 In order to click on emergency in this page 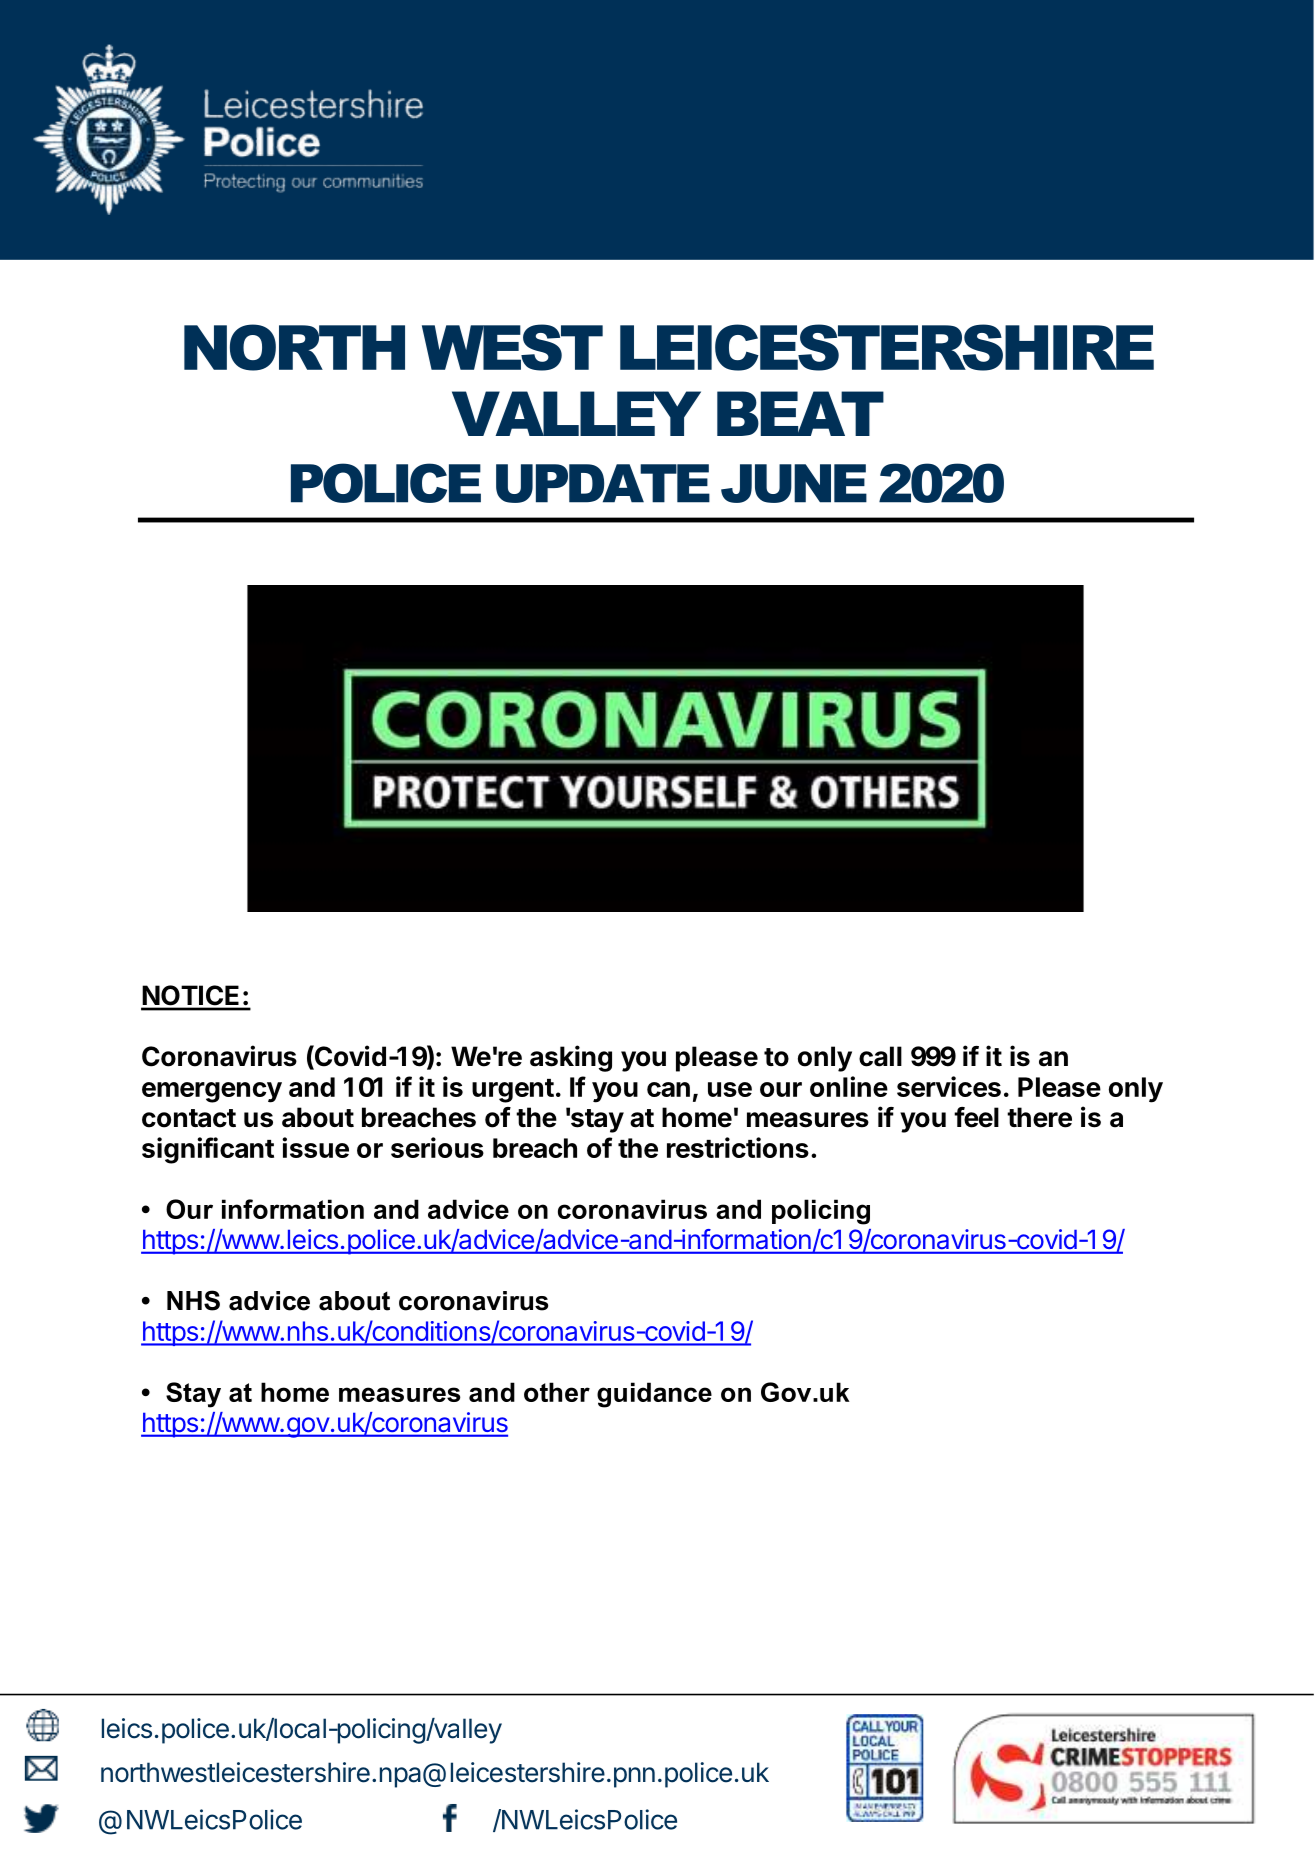, I will do `click(212, 1092)`.
